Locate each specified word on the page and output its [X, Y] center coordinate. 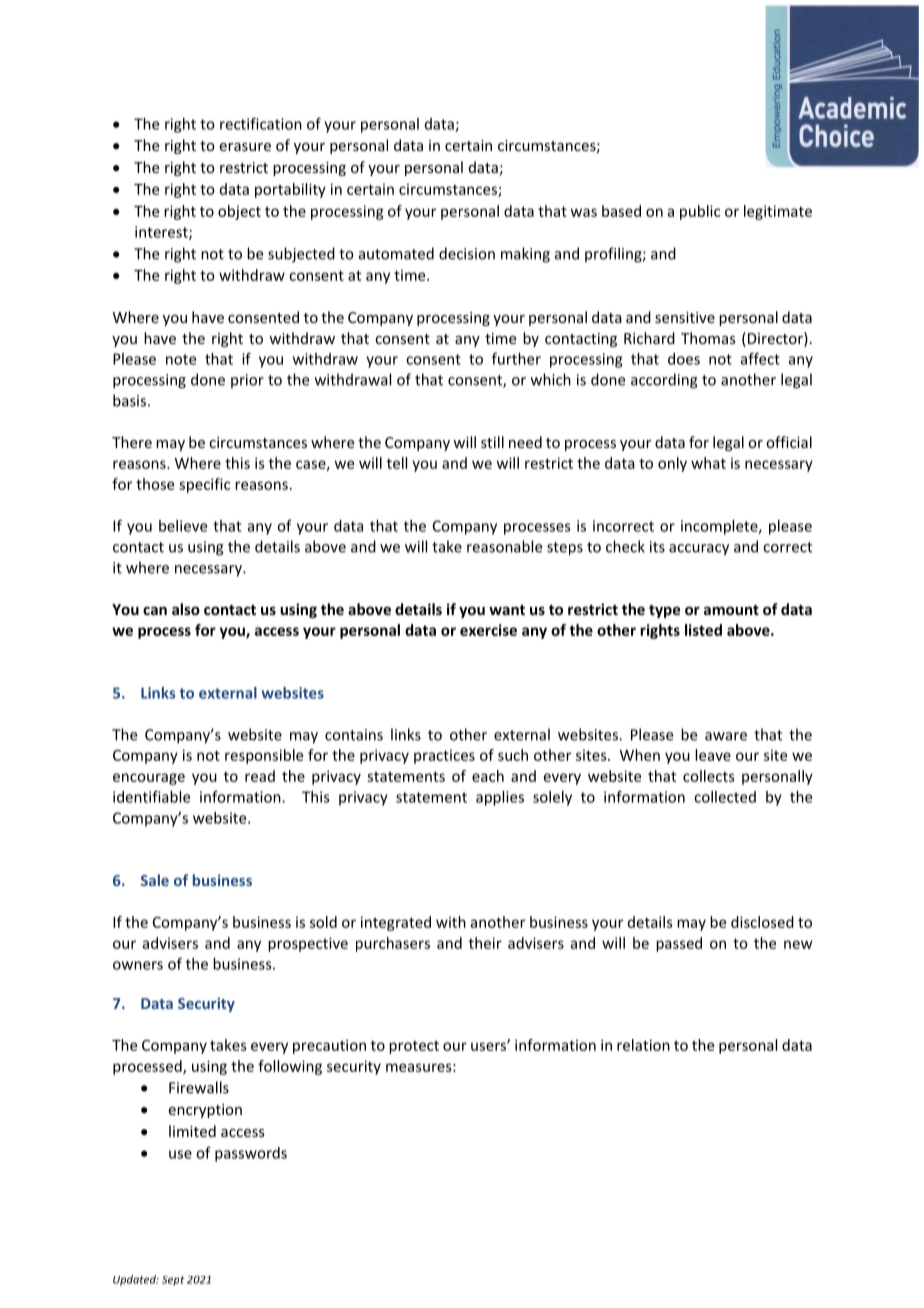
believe [183, 526]
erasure [245, 147]
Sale [155, 880]
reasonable [504, 546]
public [700, 212]
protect [414, 1047]
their [485, 943]
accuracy [699, 550]
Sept [173, 1281]
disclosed [762, 922]
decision [467, 253]
